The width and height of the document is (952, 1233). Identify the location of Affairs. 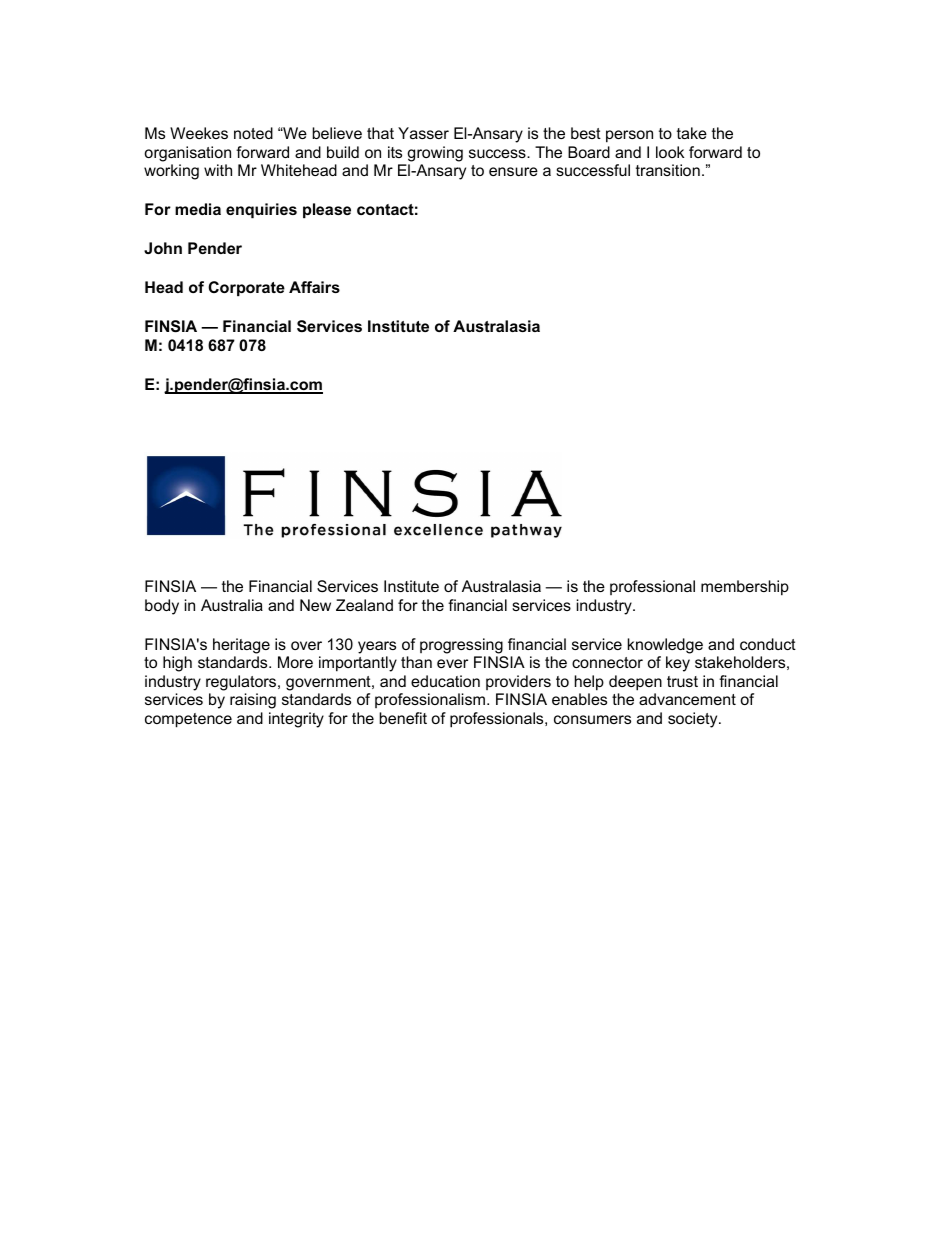
(314, 287).
